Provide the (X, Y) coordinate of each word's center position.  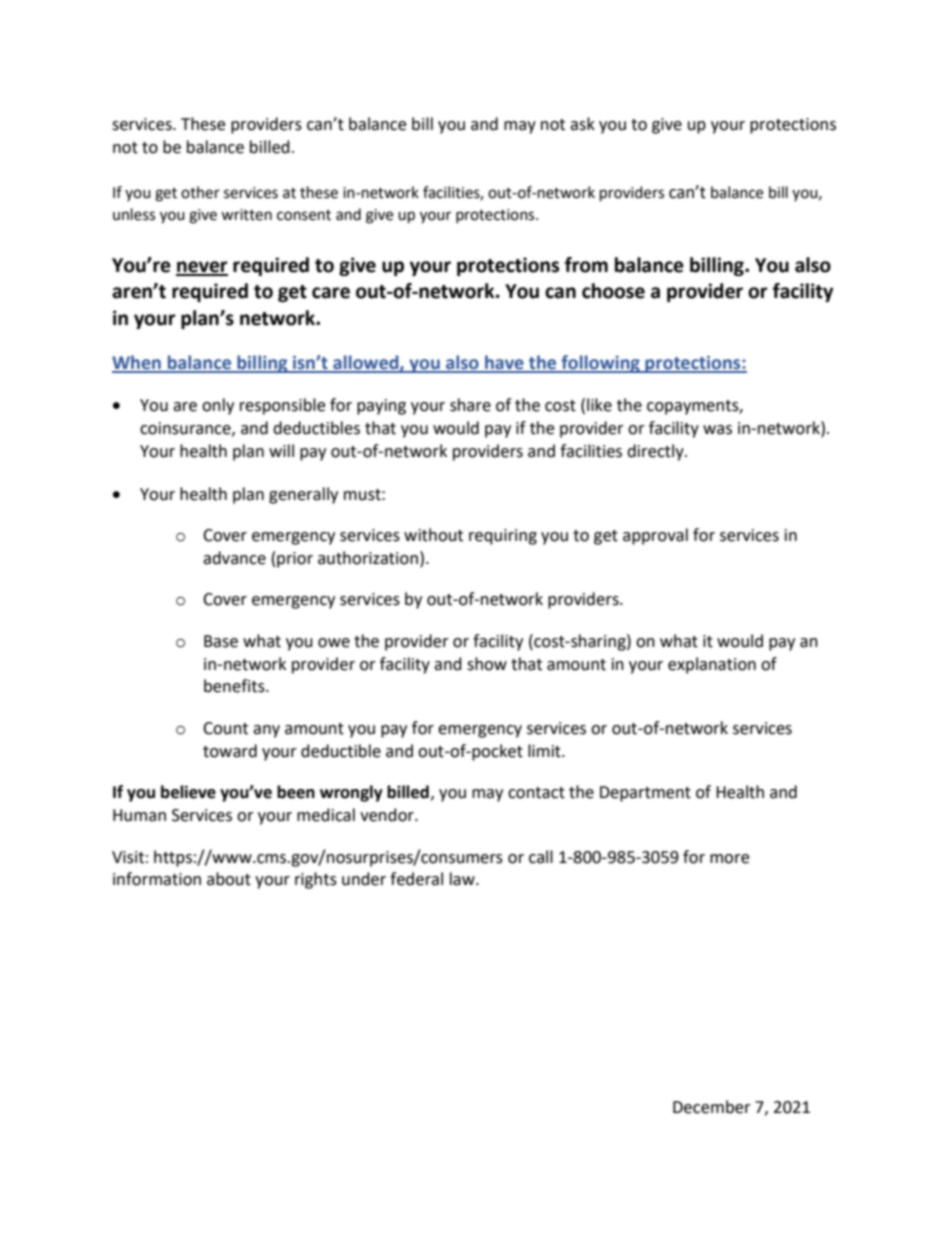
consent (304, 215)
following (600, 364)
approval (655, 536)
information (157, 879)
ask (582, 124)
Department (645, 794)
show (487, 664)
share (470, 405)
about (229, 879)
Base (221, 641)
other (200, 192)
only (218, 406)
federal (416, 879)
